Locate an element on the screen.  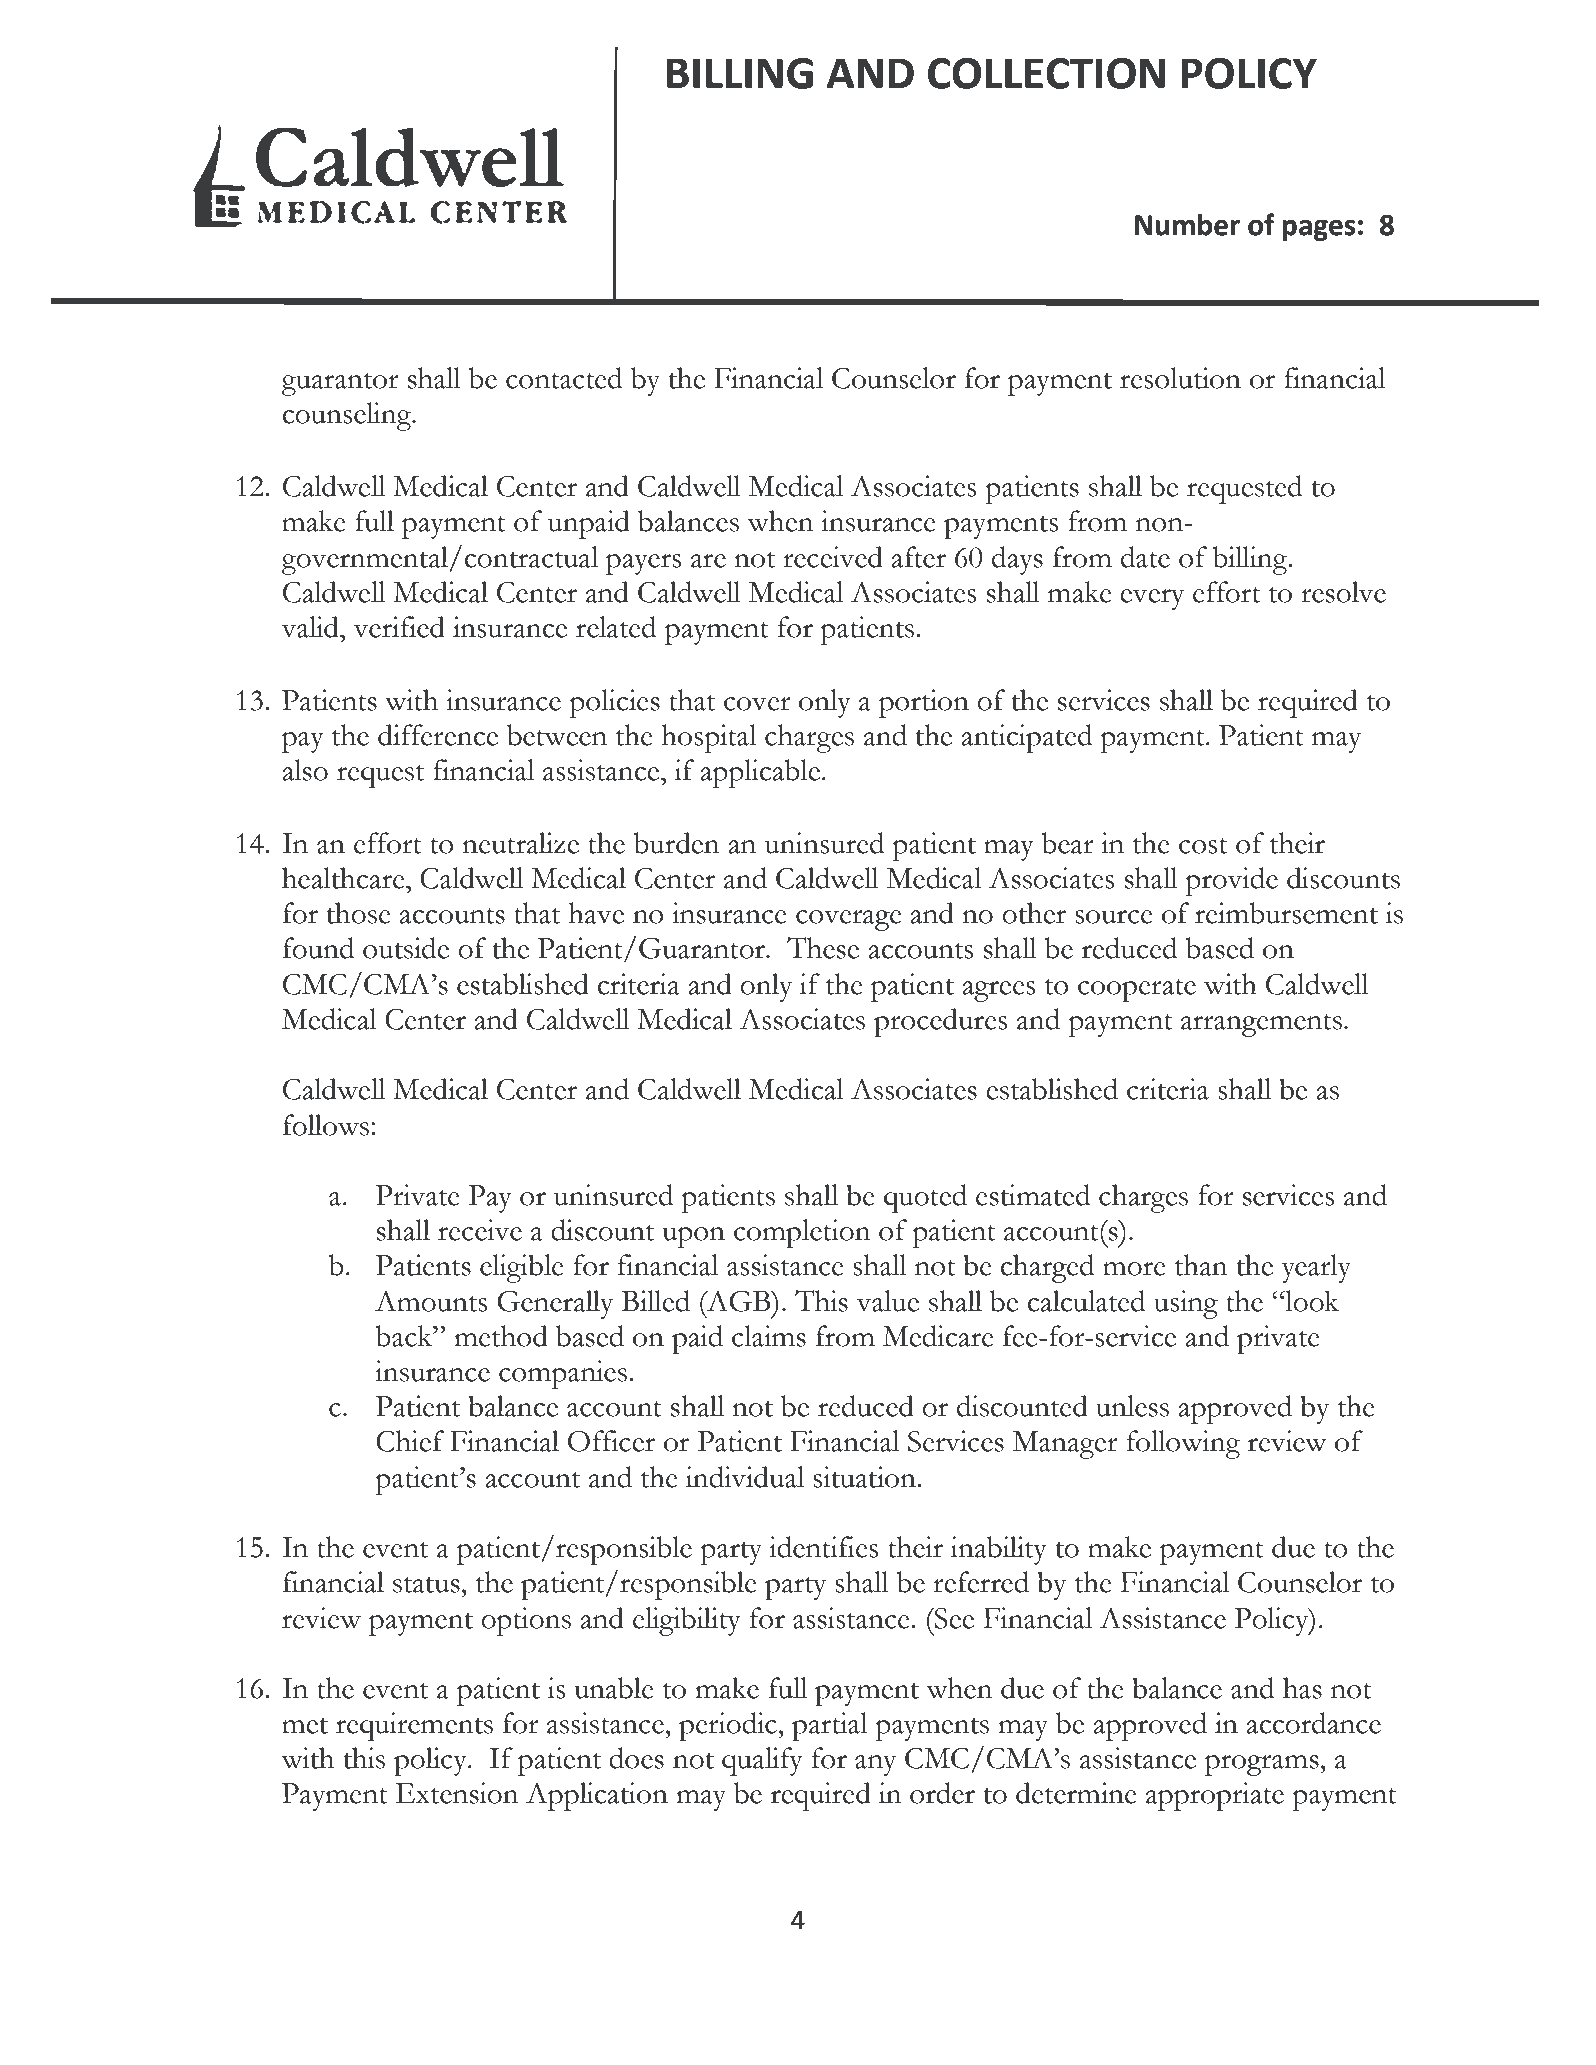
Number is located at coordinates (1187, 225).
